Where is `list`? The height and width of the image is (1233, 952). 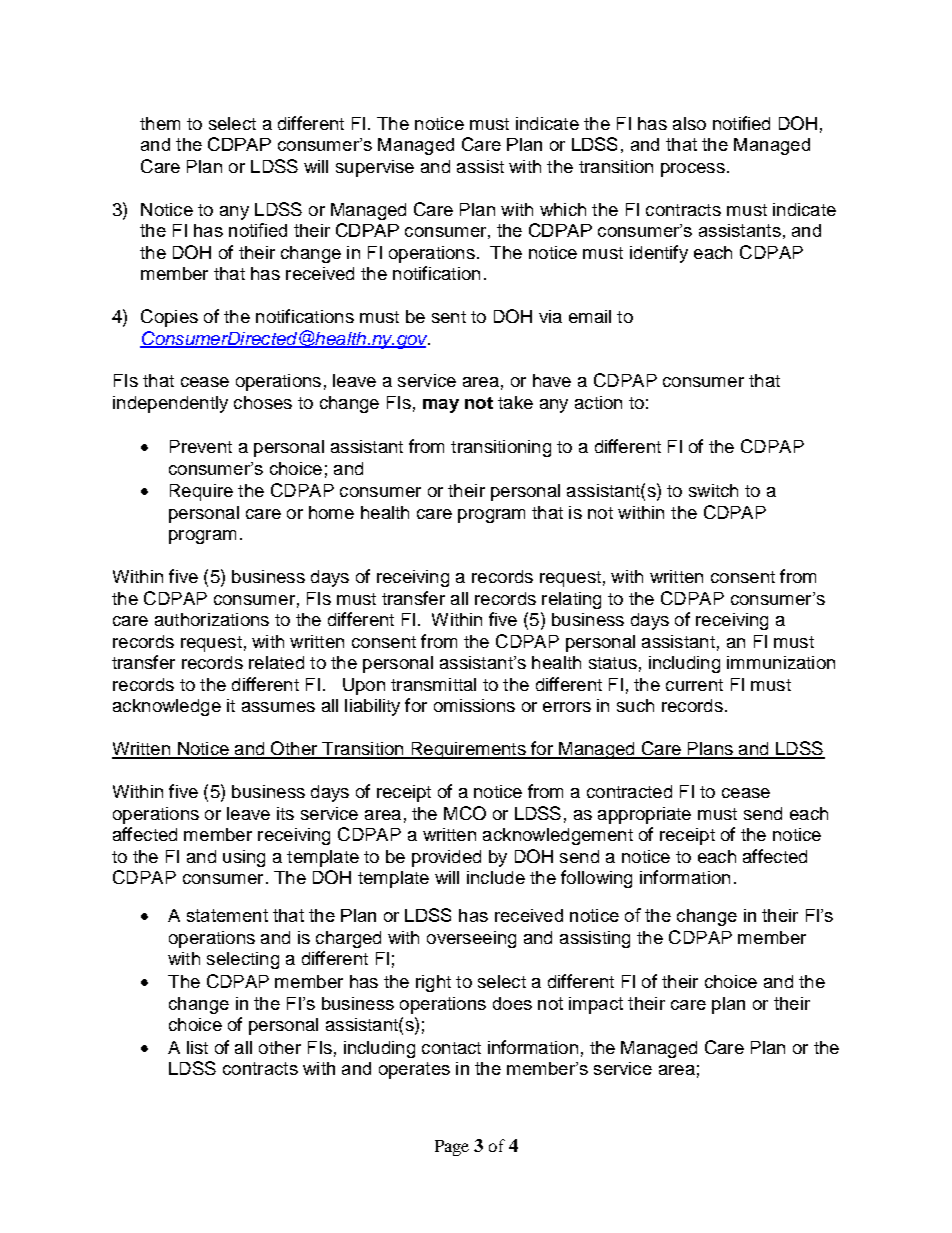
list is located at coordinates (197, 1047).
